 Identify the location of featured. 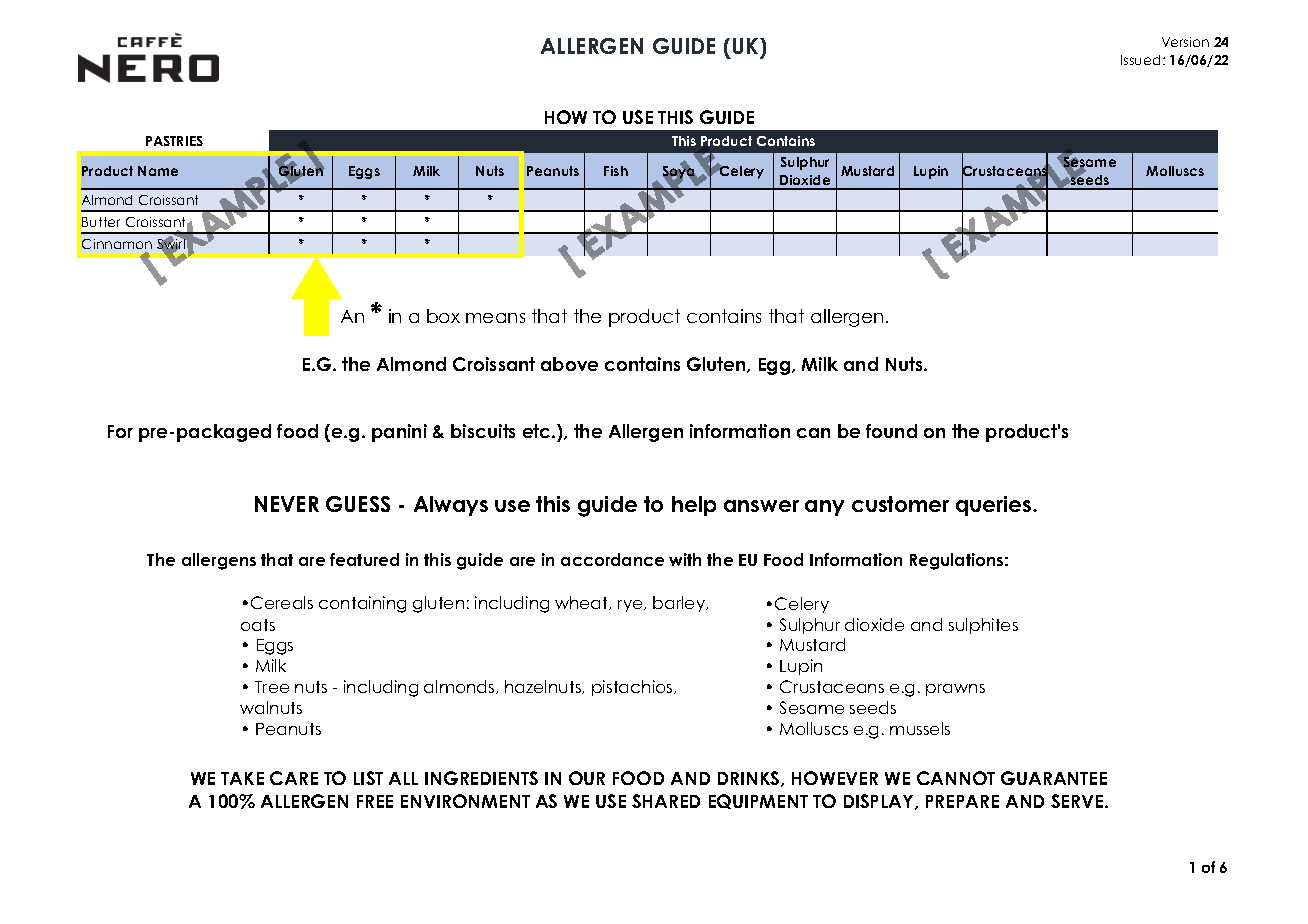
(364, 559).
